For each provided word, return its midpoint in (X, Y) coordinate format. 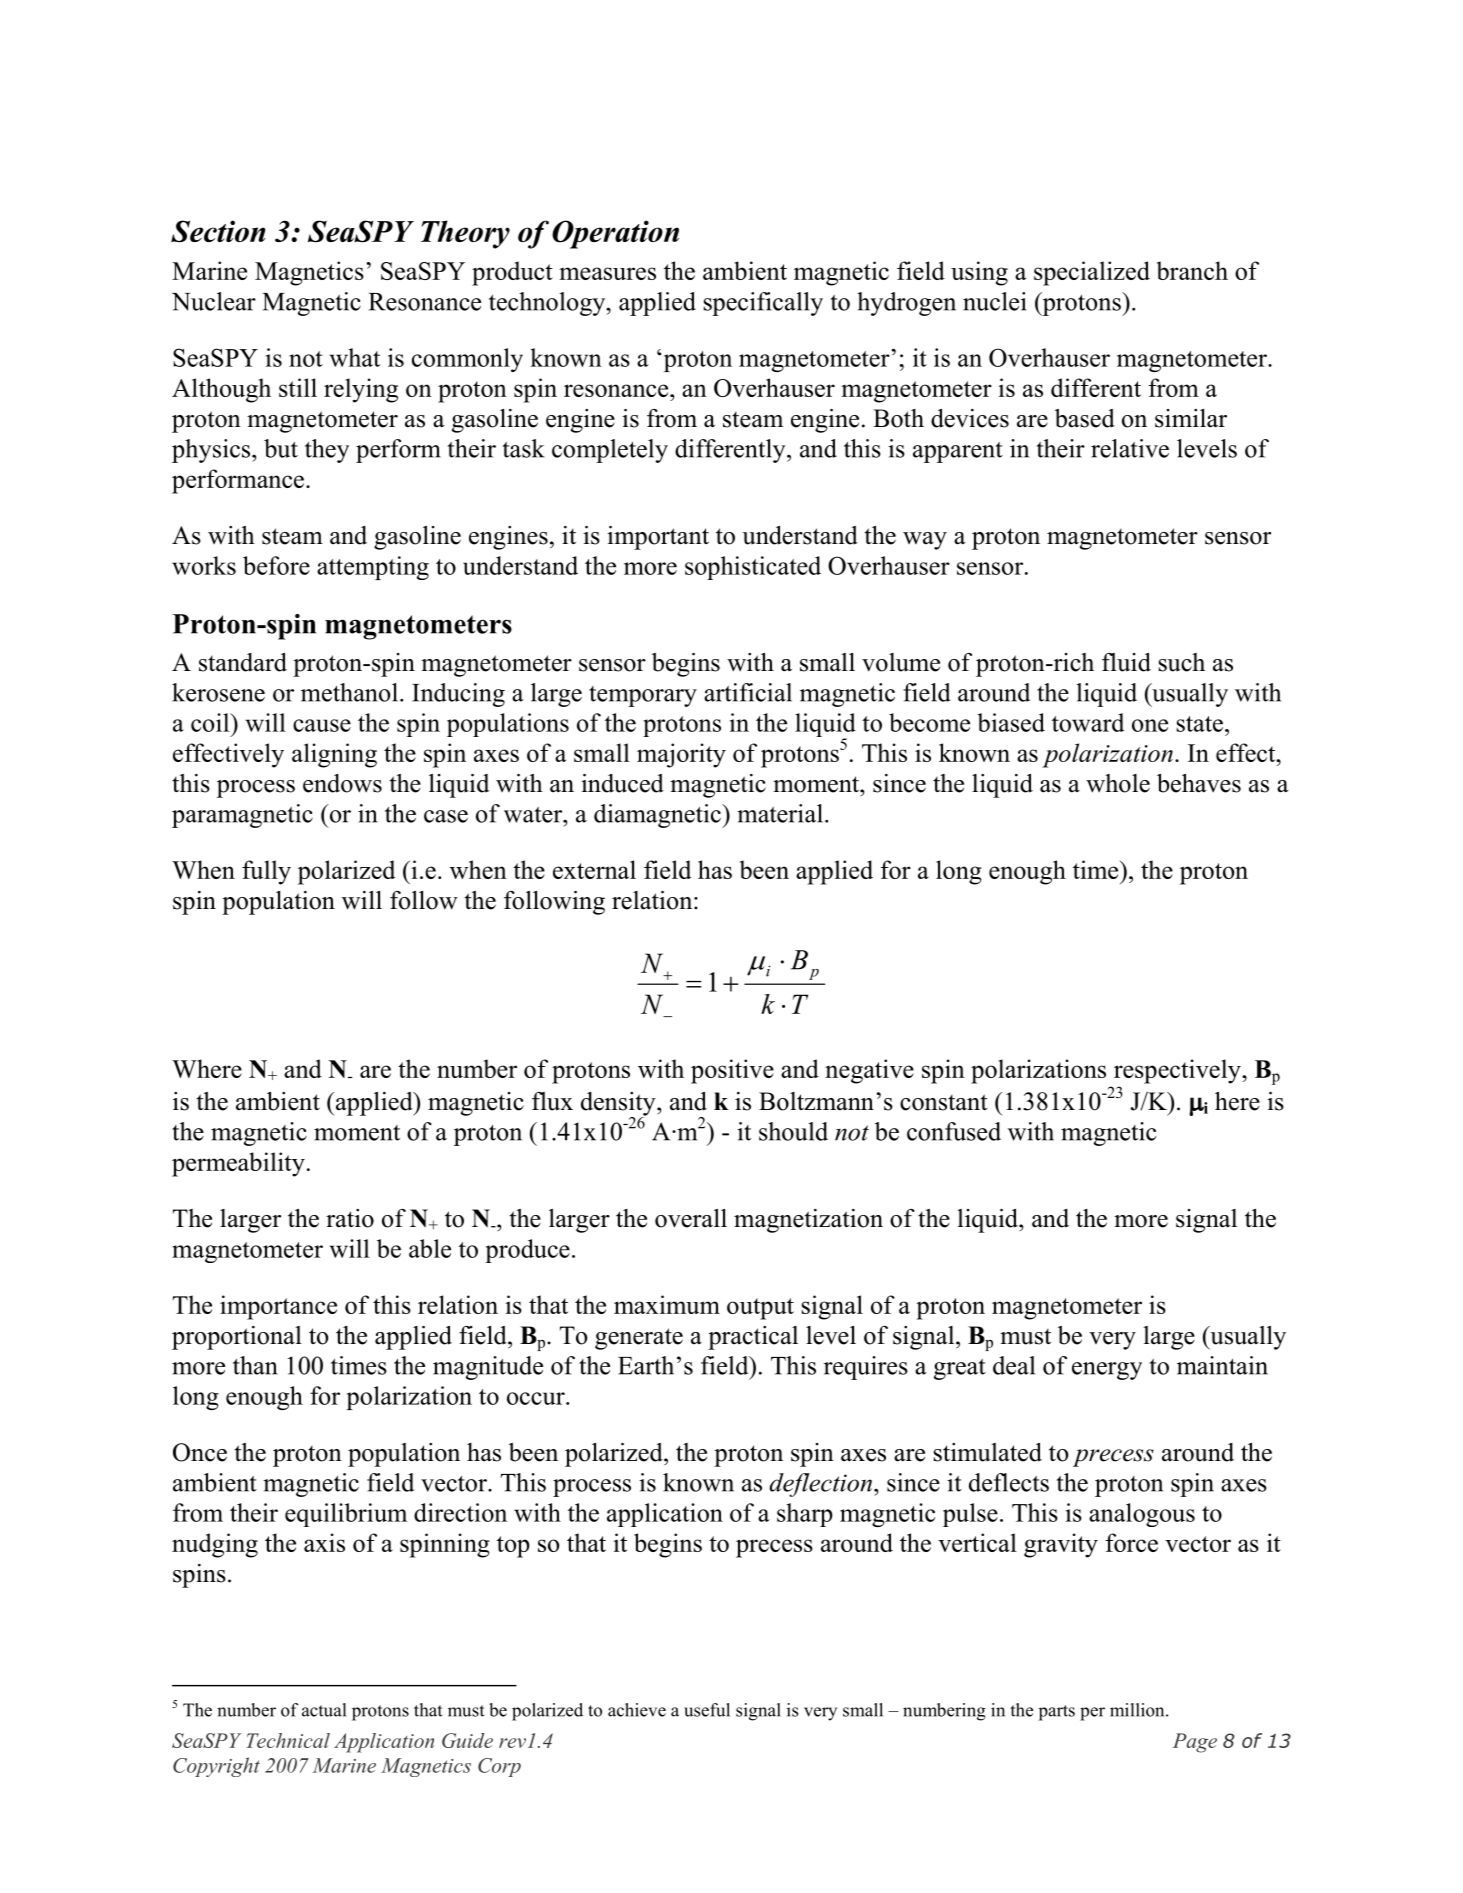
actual (324, 1710)
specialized (1092, 273)
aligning (334, 755)
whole (1118, 783)
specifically (763, 304)
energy (1107, 1371)
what (355, 357)
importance (278, 1307)
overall (691, 1218)
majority (681, 755)
